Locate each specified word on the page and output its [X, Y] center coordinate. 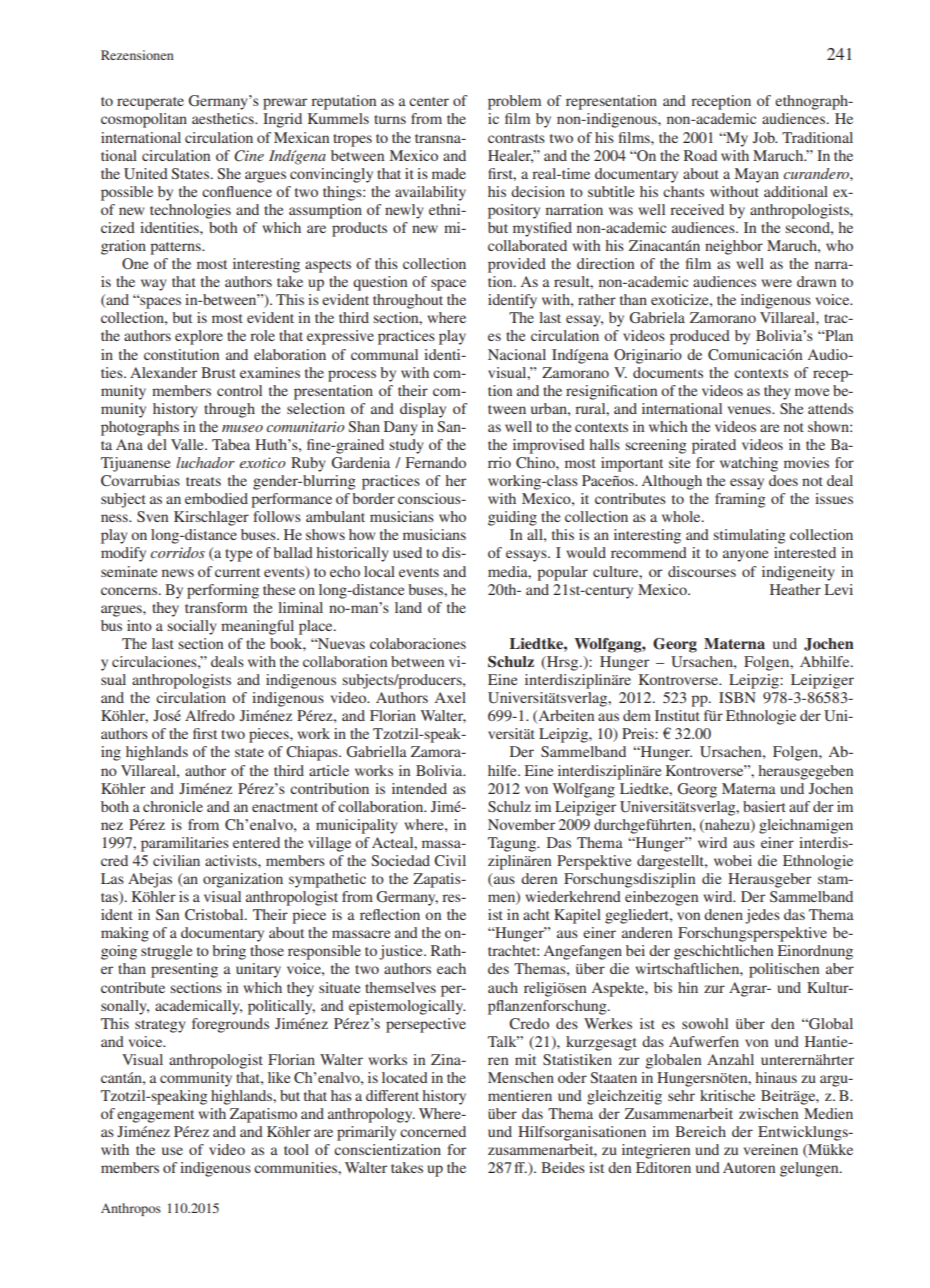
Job [765, 137]
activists [232, 860]
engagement [155, 1116]
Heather [795, 589]
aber [840, 968]
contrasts [516, 138]
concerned [433, 1131]
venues [750, 410]
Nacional [517, 354]
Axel [450, 697]
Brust [218, 372]
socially [191, 627]
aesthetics [224, 118]
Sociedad [400, 860]
